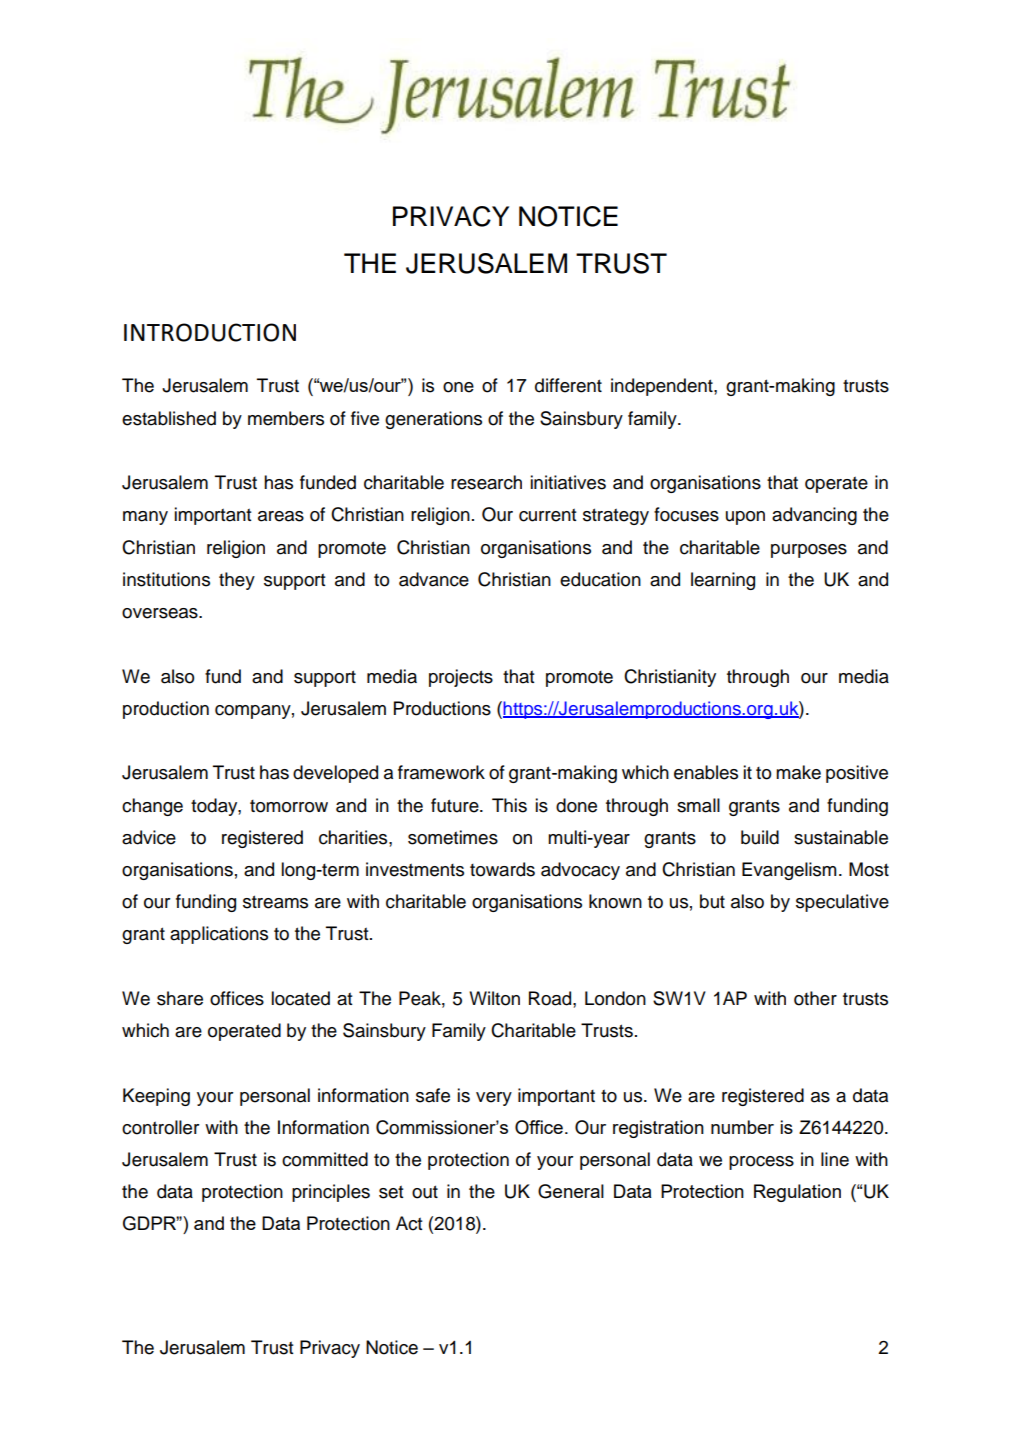 The width and height of the document is (1011, 1430). I want to click on independent, so click(663, 387).
